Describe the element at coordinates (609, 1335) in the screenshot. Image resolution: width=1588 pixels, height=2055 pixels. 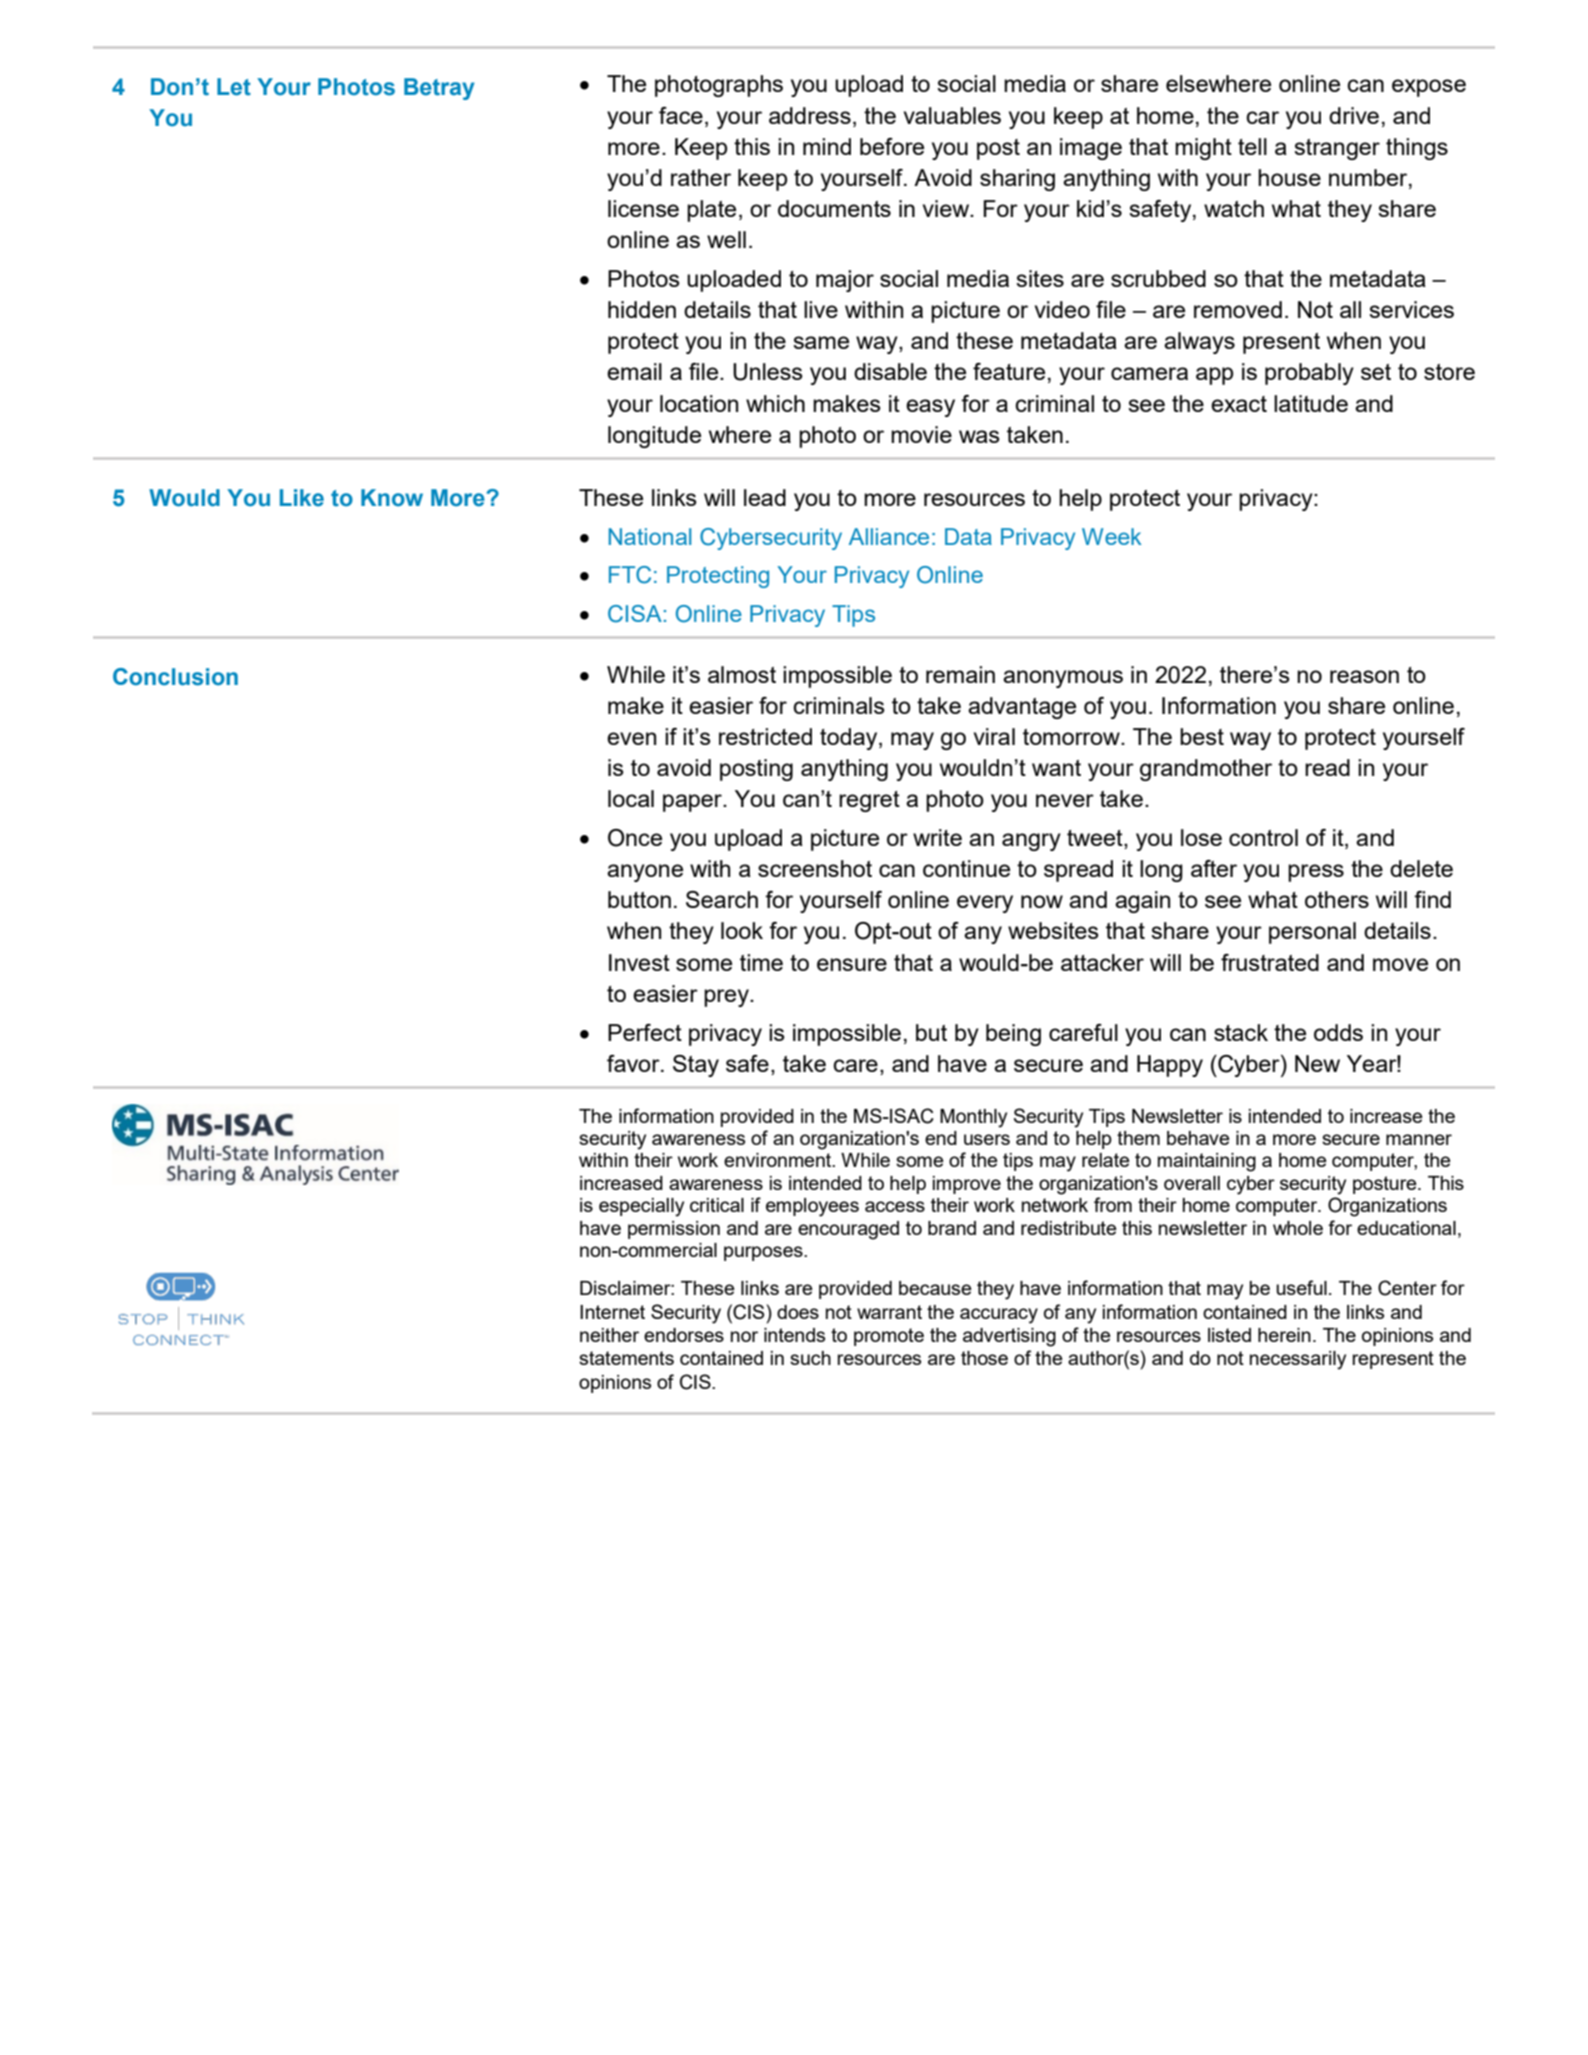
I see `neither` at that location.
